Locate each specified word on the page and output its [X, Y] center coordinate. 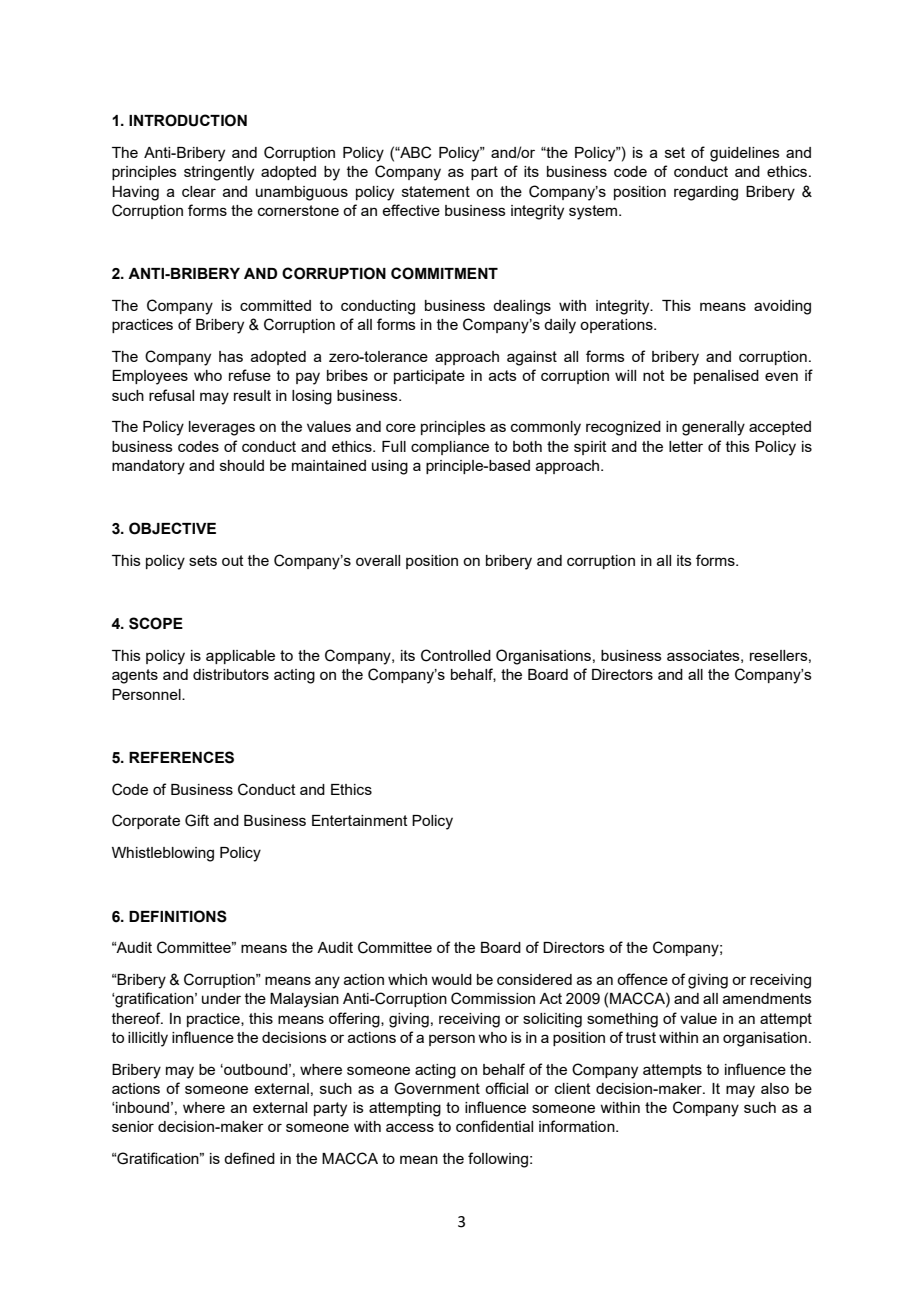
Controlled [456, 655]
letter [686, 446]
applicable [240, 657]
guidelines [745, 154]
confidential [494, 1126]
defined [249, 1158]
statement [436, 191]
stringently [219, 173]
